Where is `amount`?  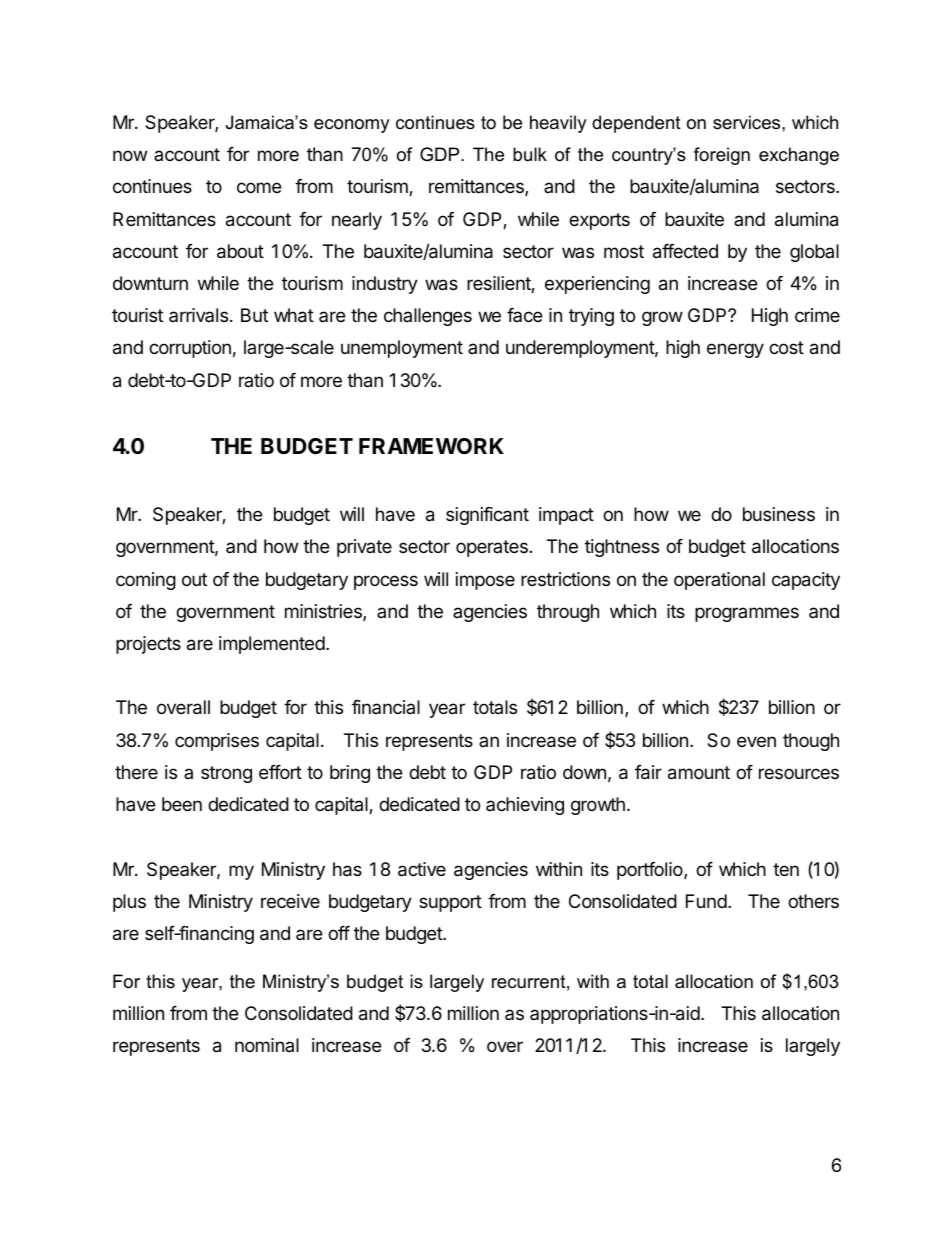
amount is located at coordinates (699, 773).
